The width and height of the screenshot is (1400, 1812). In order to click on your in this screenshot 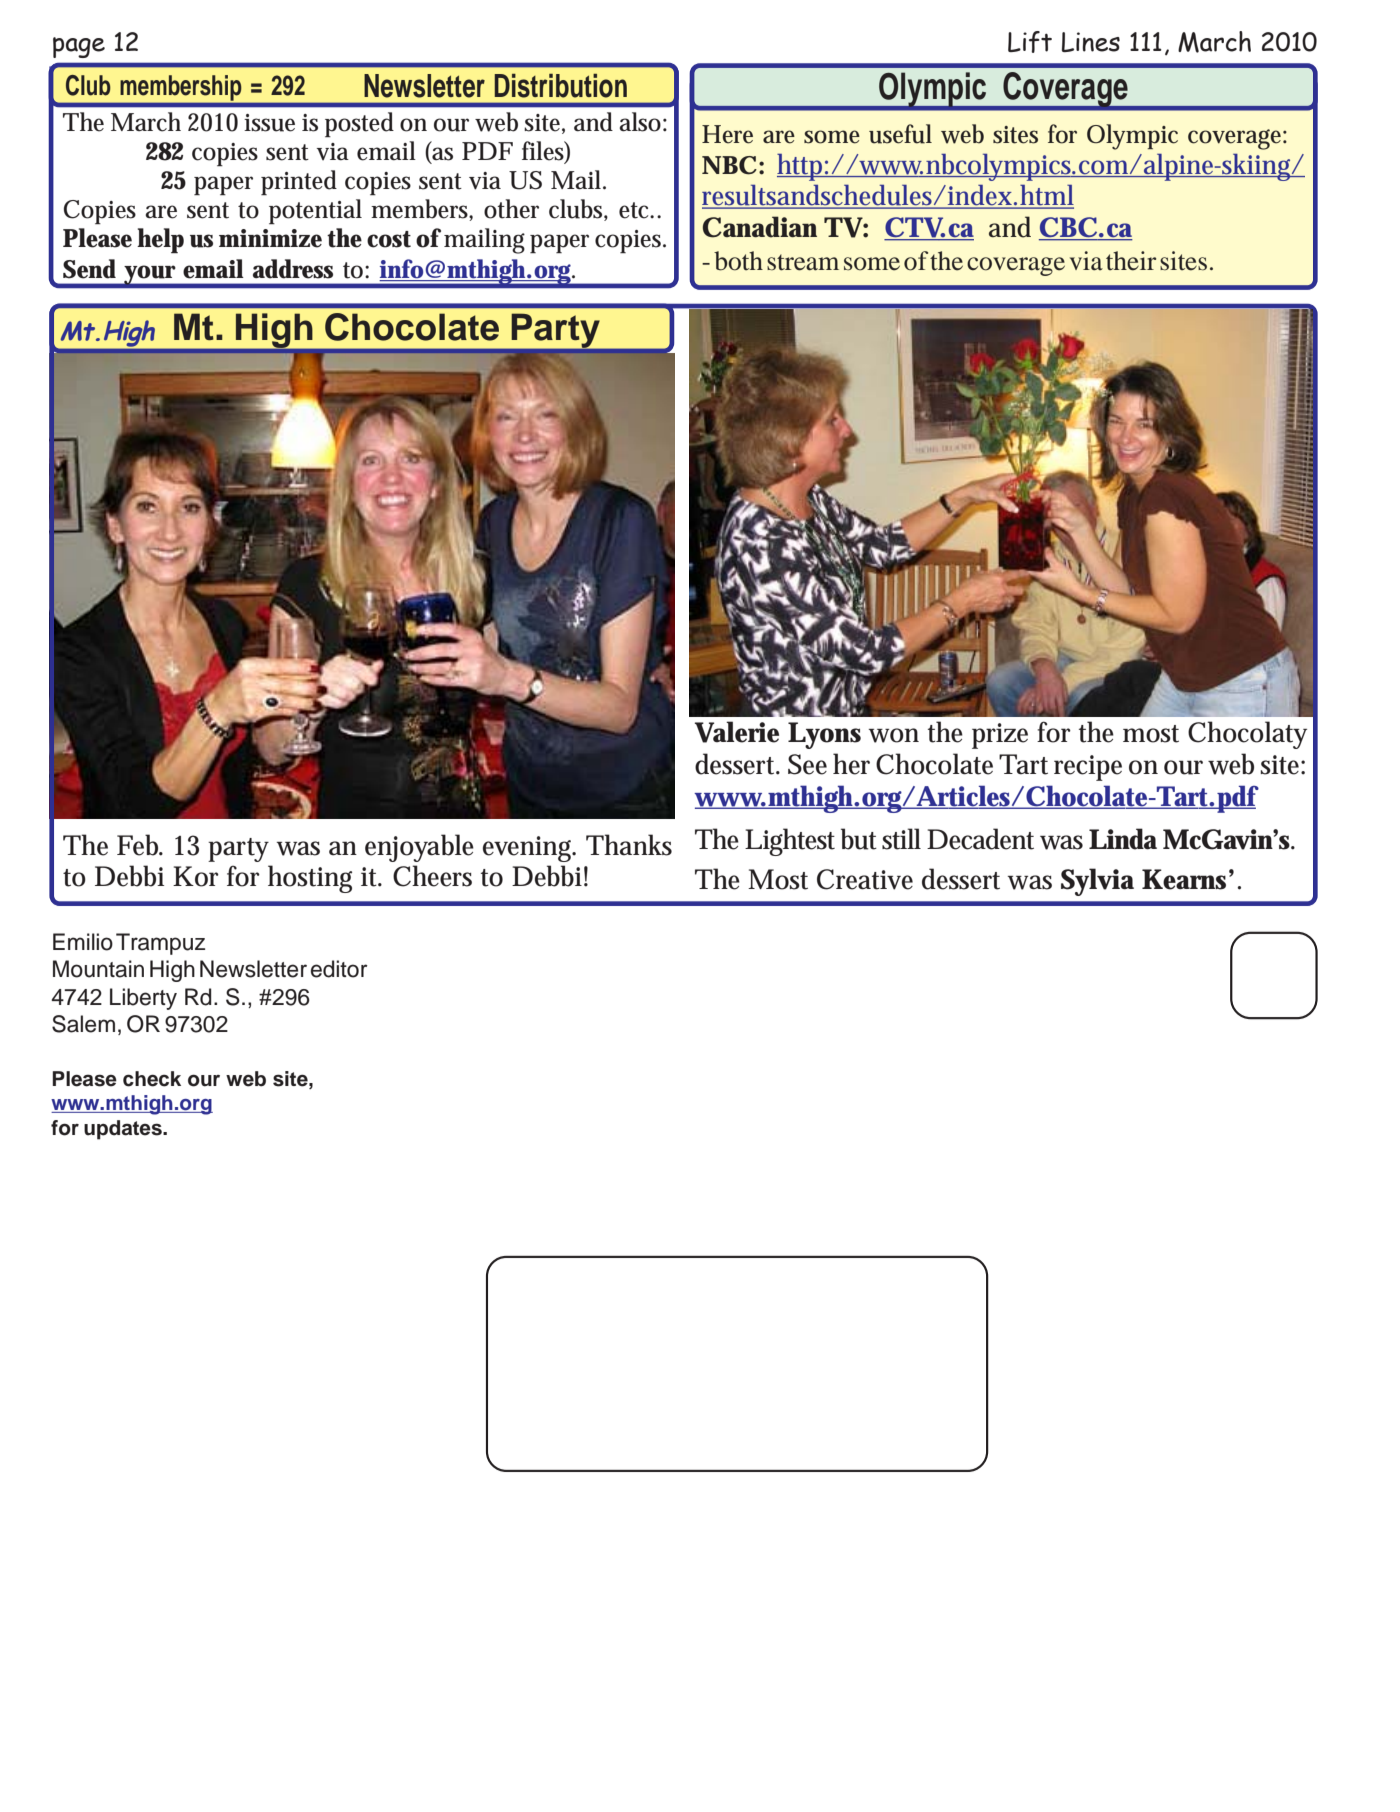, I will do `click(150, 276)`.
